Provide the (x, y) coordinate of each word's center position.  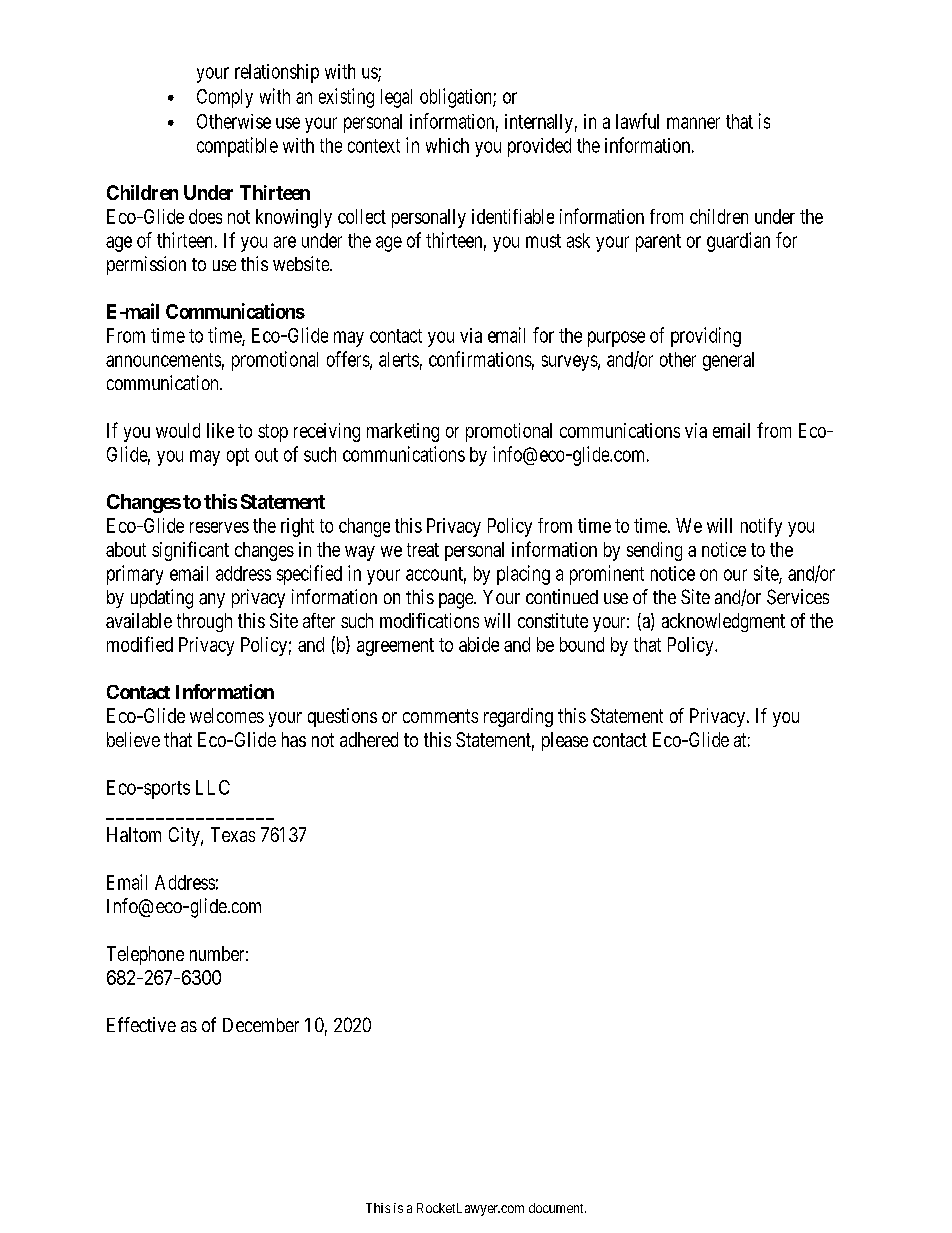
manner (693, 123)
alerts (399, 359)
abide (479, 644)
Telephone (145, 955)
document (557, 1208)
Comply (225, 98)
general (728, 361)
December (261, 1025)
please (565, 741)
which (447, 145)
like (220, 430)
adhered (369, 739)
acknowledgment (723, 622)
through (204, 622)
